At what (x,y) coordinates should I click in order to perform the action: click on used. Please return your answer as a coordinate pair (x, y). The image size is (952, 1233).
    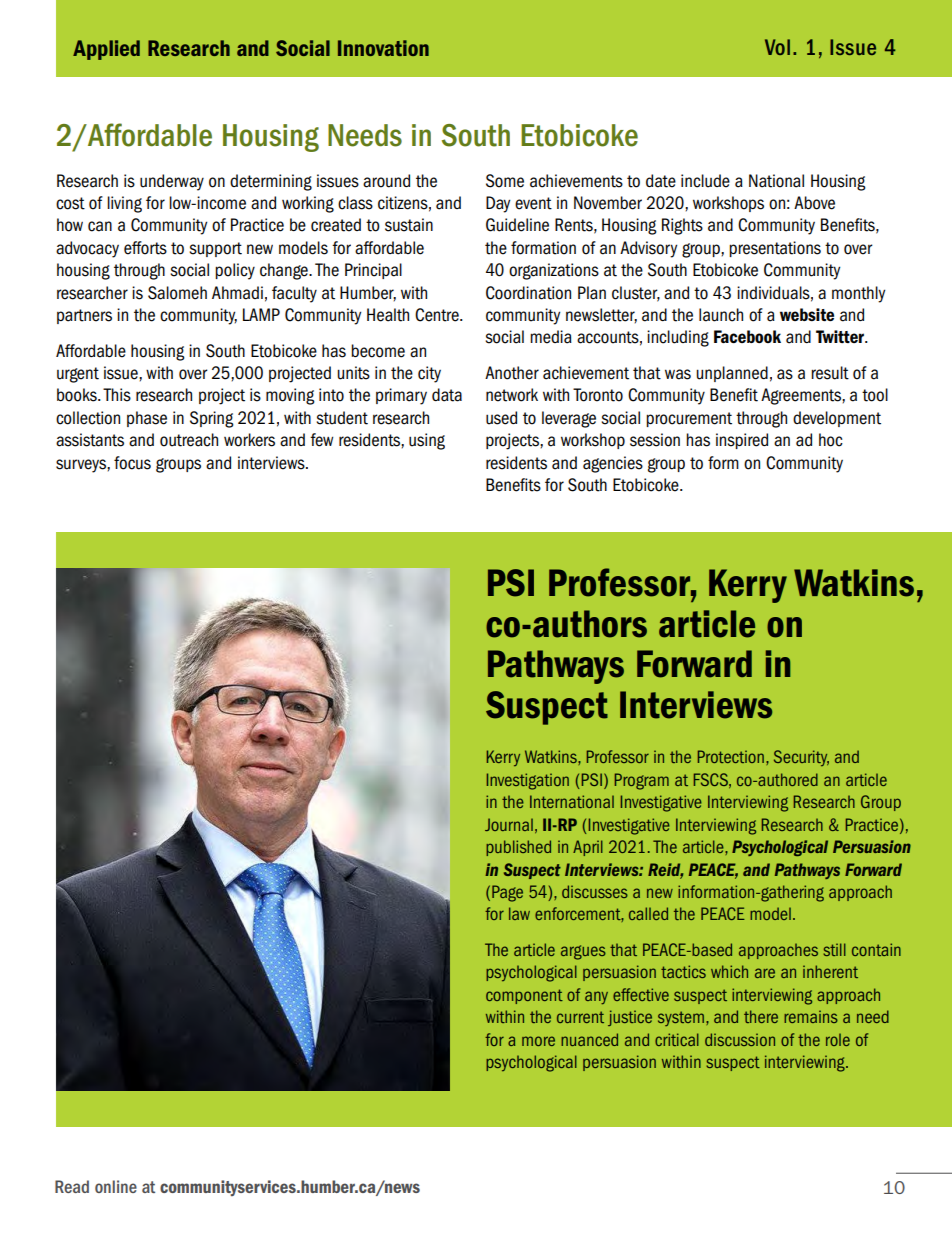
    Looking at the image, I should click on (501, 418).
